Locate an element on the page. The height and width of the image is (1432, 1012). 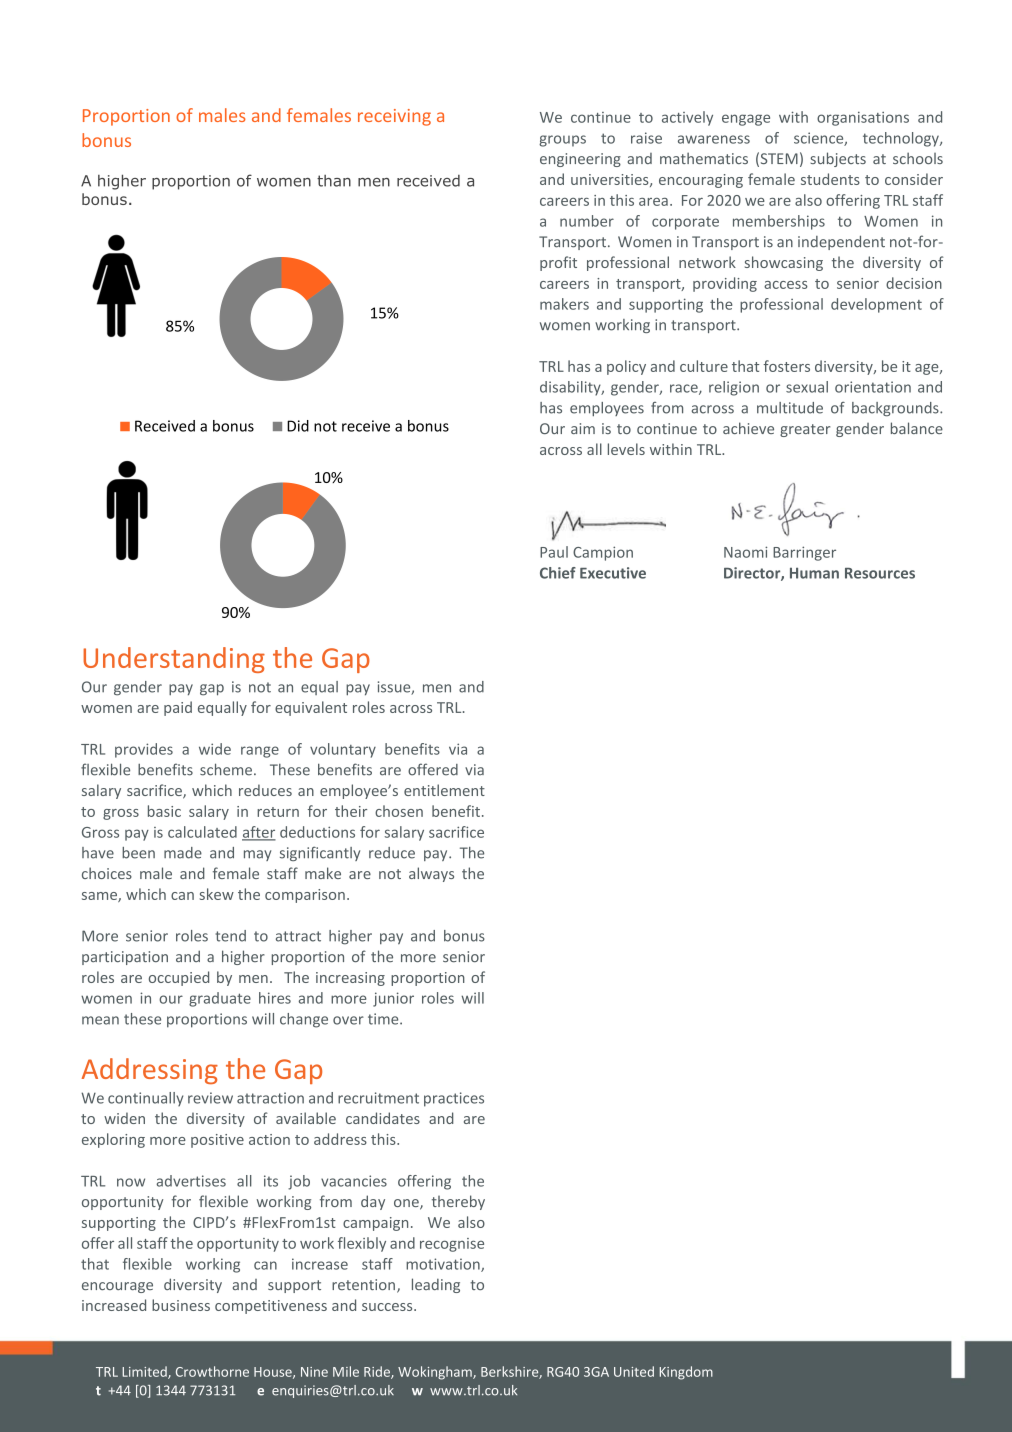
subjects is located at coordinates (838, 159).
